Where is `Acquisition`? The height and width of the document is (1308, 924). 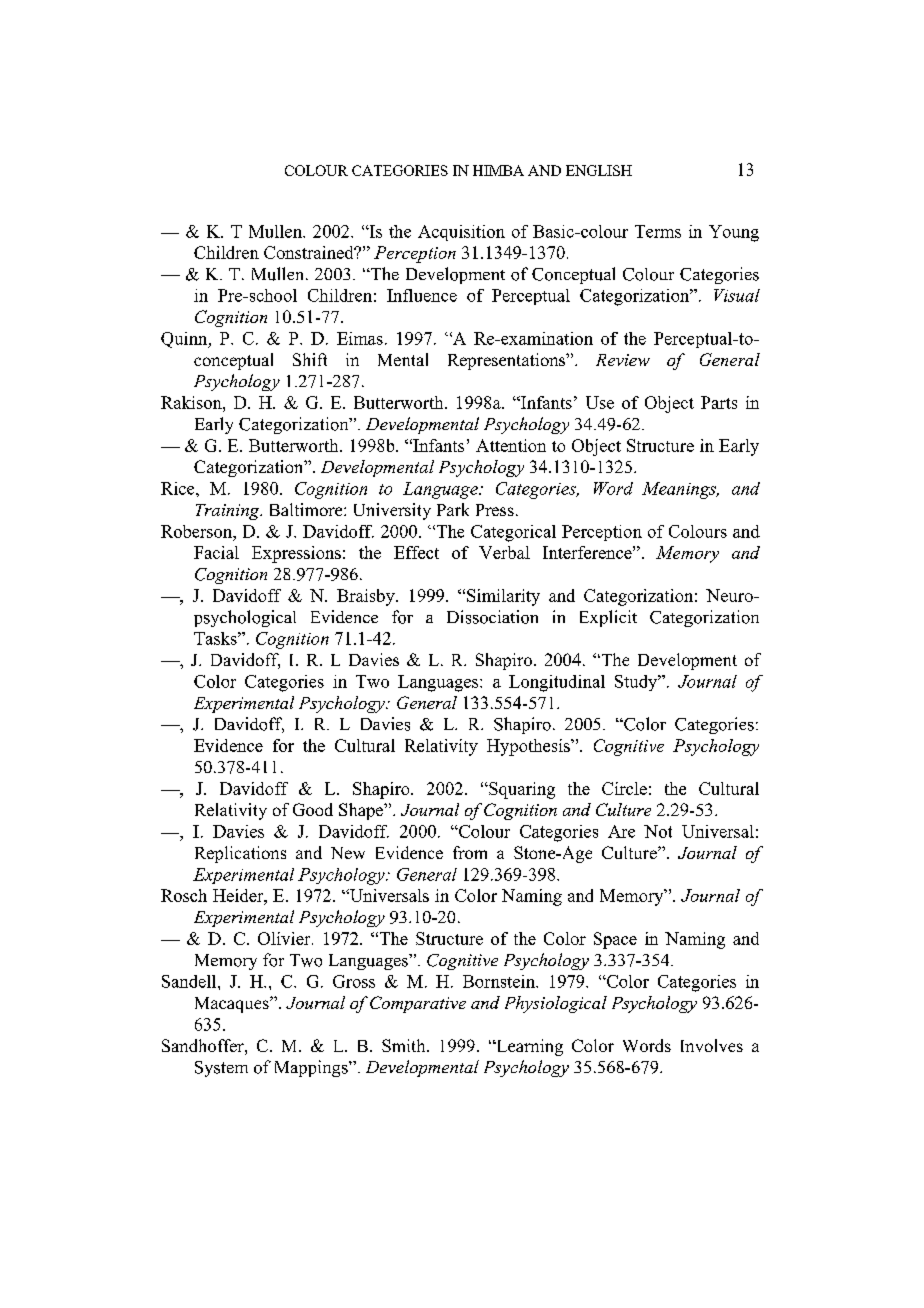 Acquisition is located at coordinates (461, 233).
